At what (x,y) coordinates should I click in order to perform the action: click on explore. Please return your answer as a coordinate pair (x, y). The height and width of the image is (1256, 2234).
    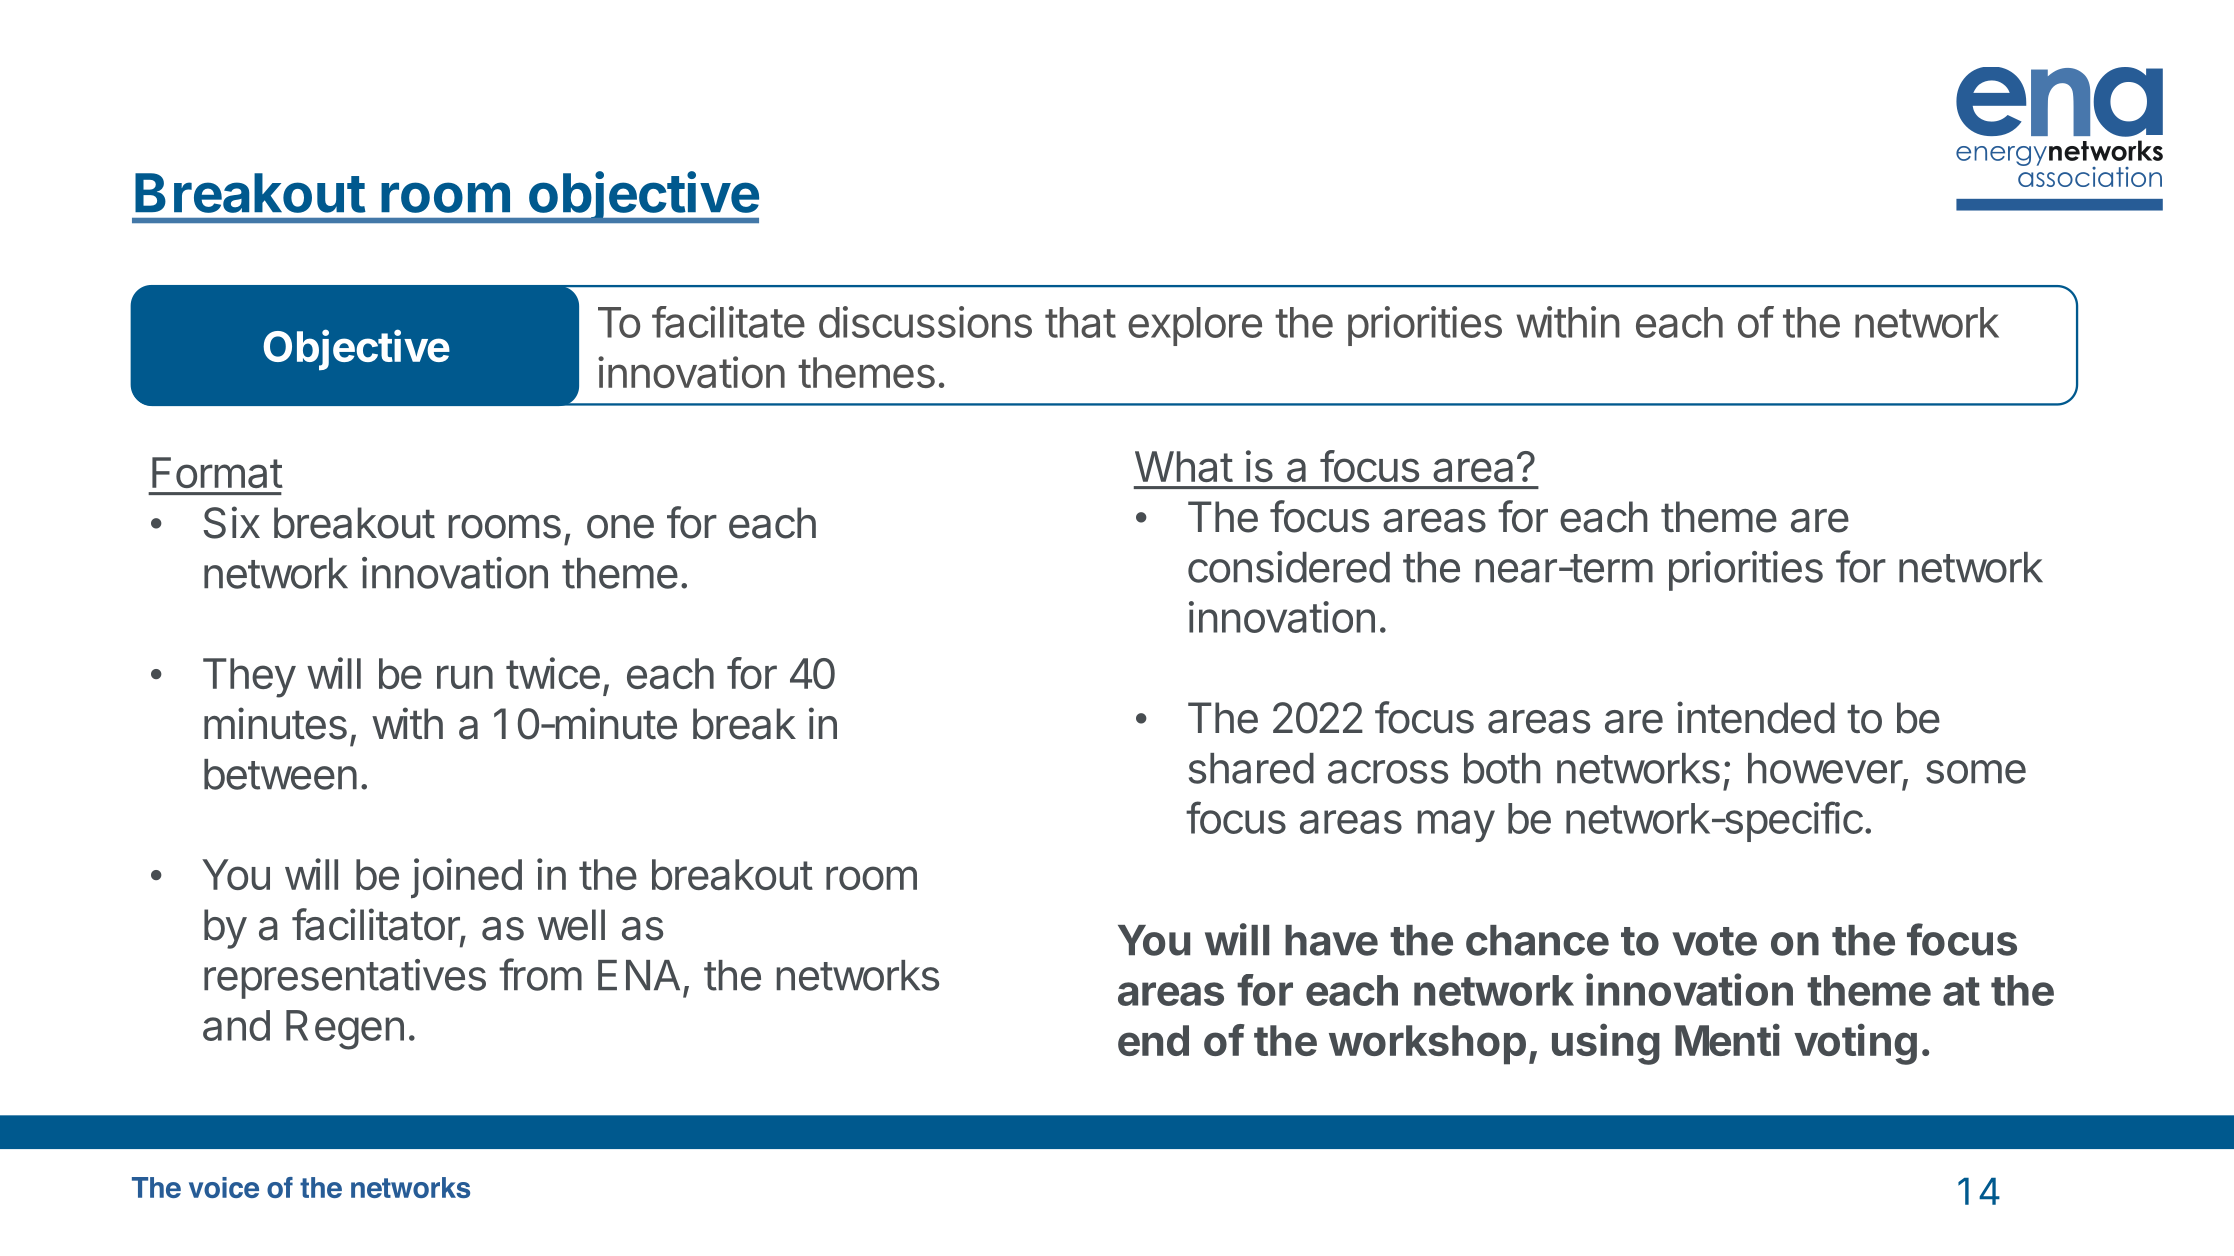
    Looking at the image, I should click on (1195, 326).
